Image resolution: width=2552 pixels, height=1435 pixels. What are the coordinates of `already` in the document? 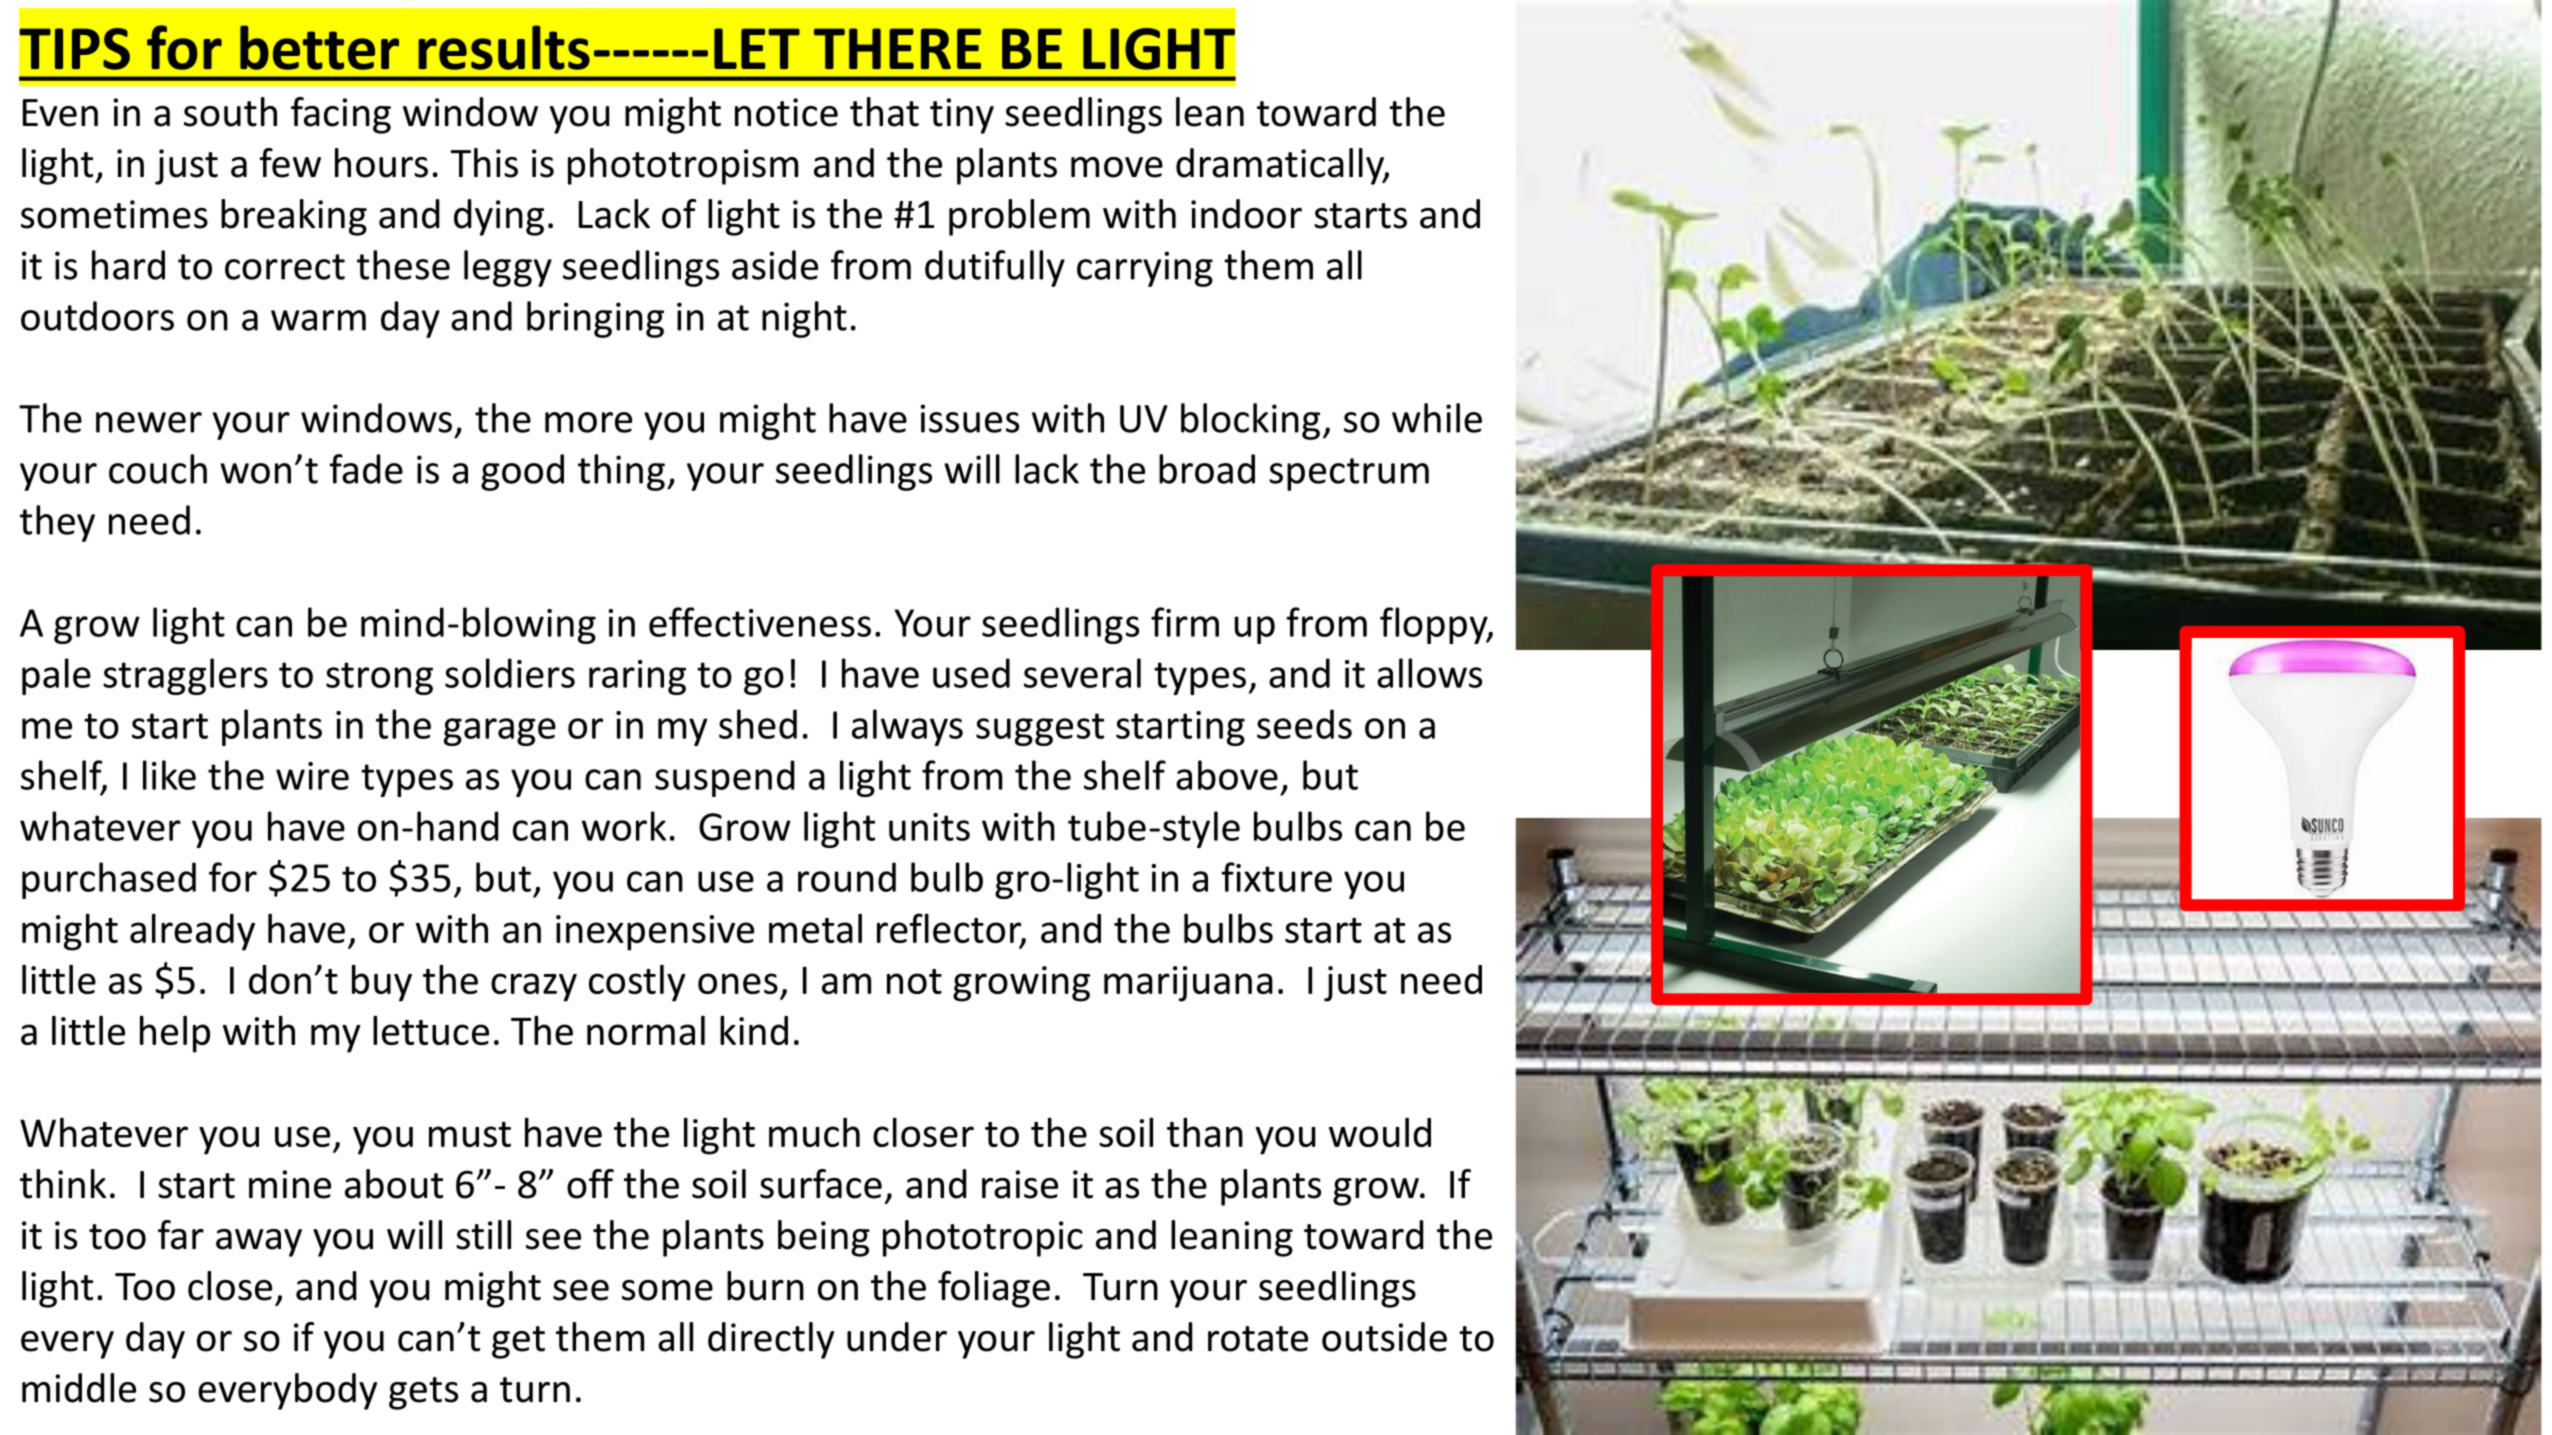 It's located at (192, 932).
